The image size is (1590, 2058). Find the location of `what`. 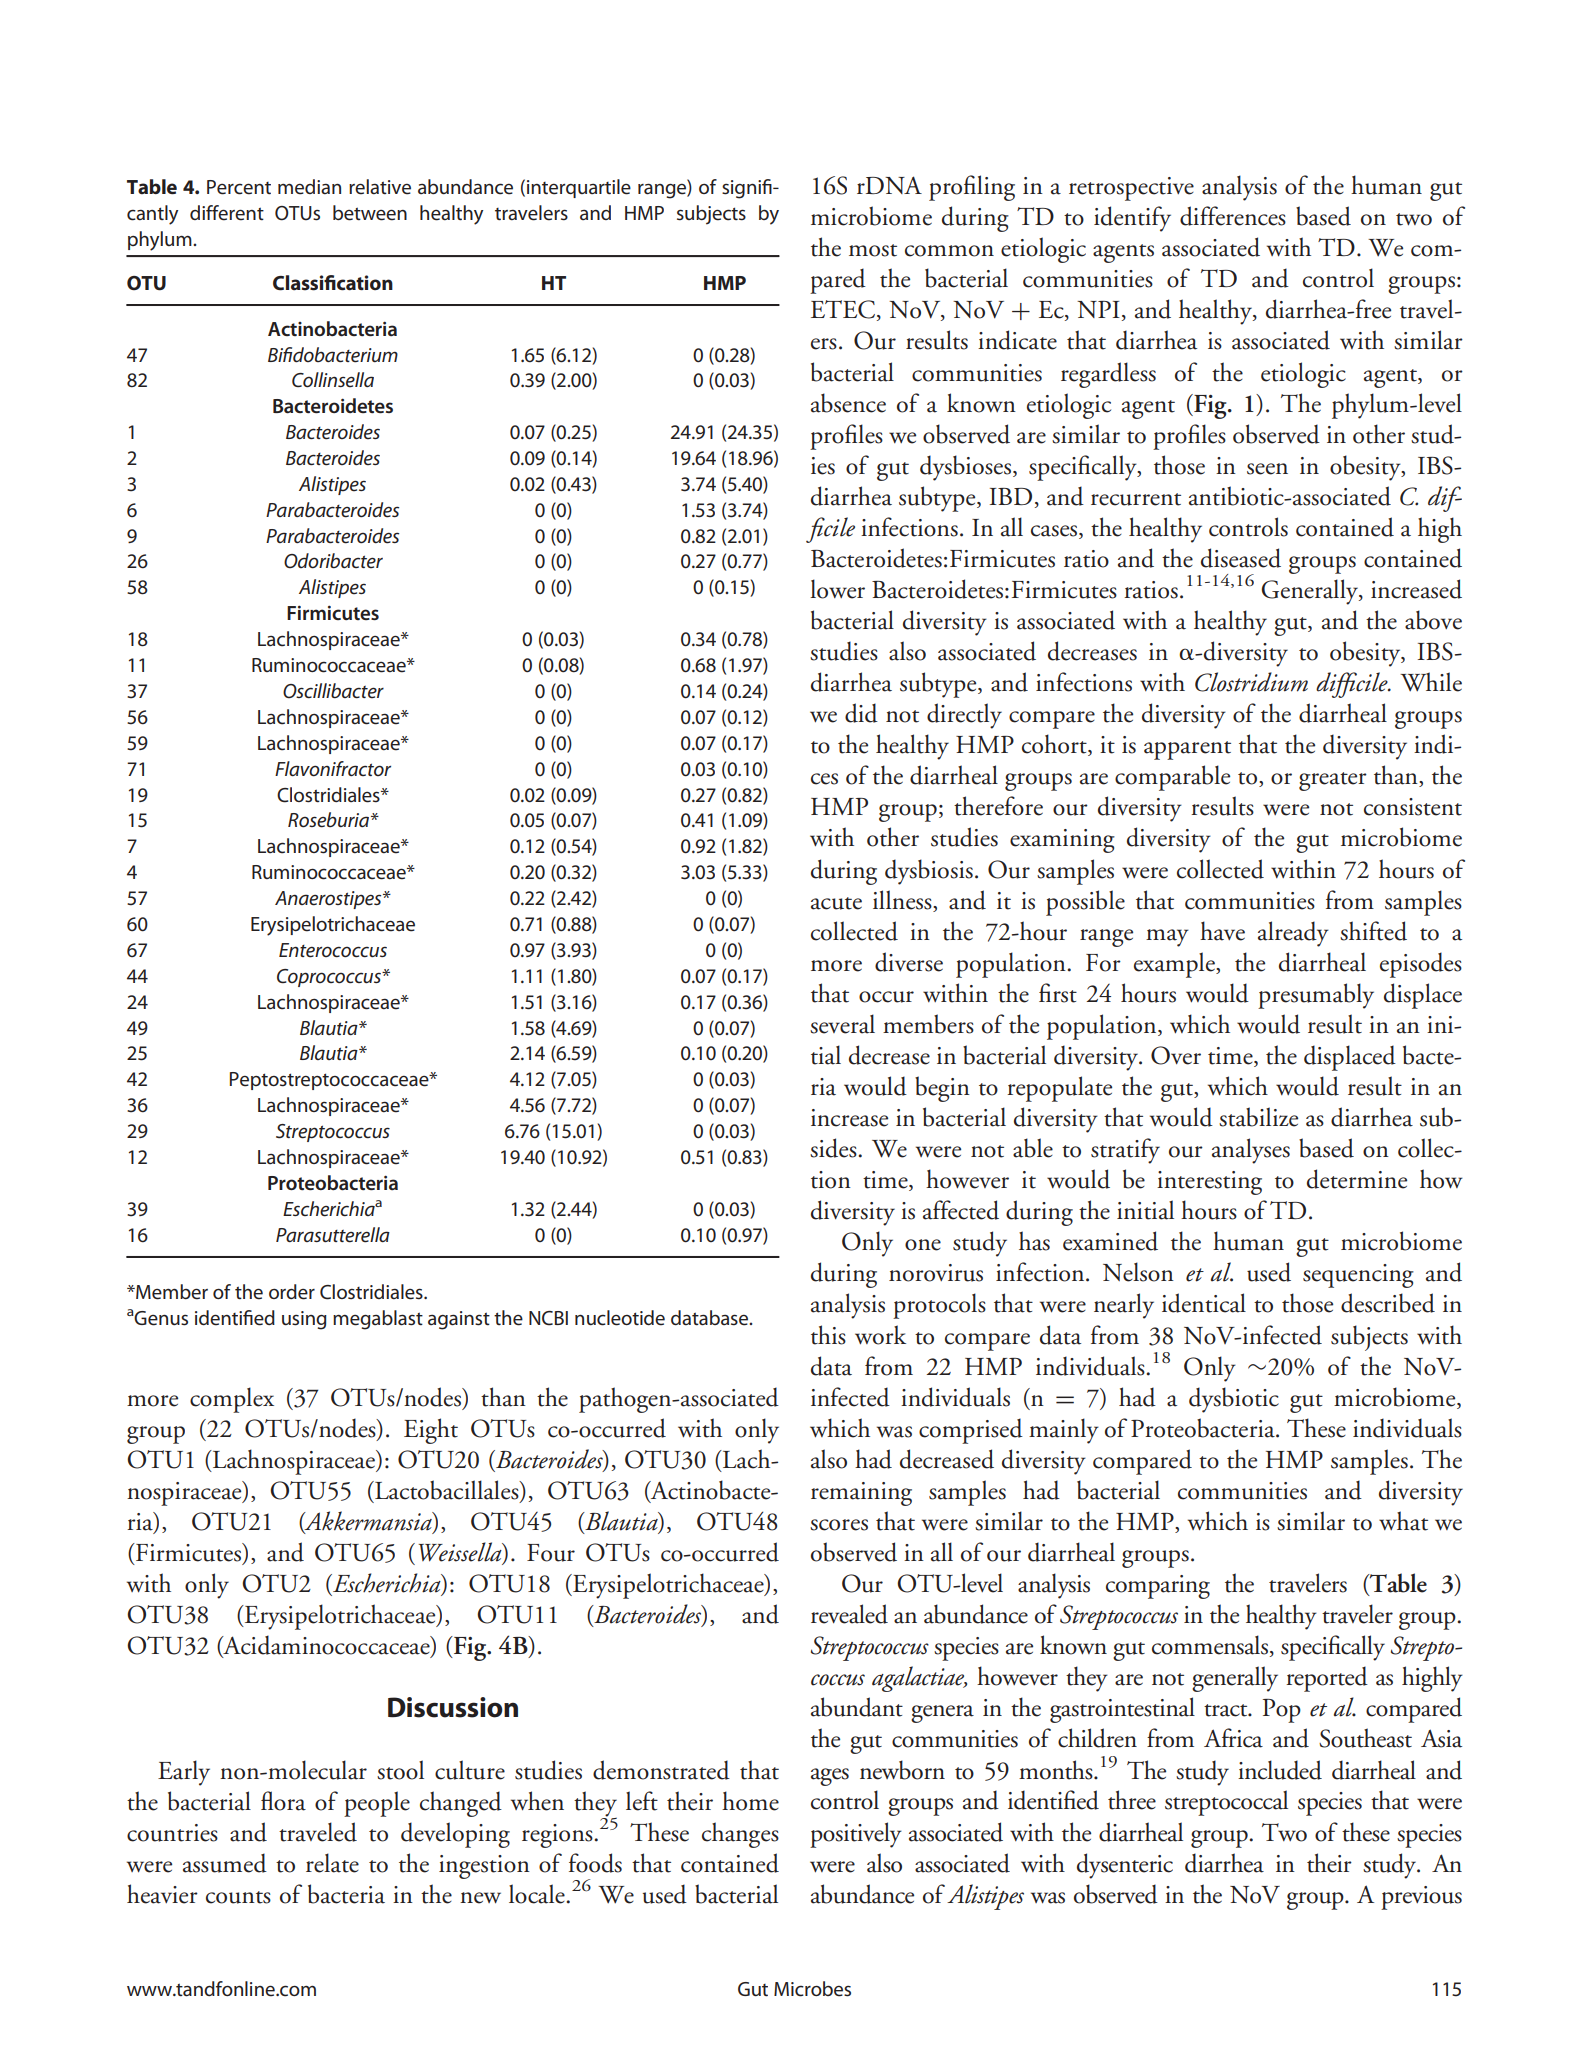

what is located at coordinates (1403, 1521).
